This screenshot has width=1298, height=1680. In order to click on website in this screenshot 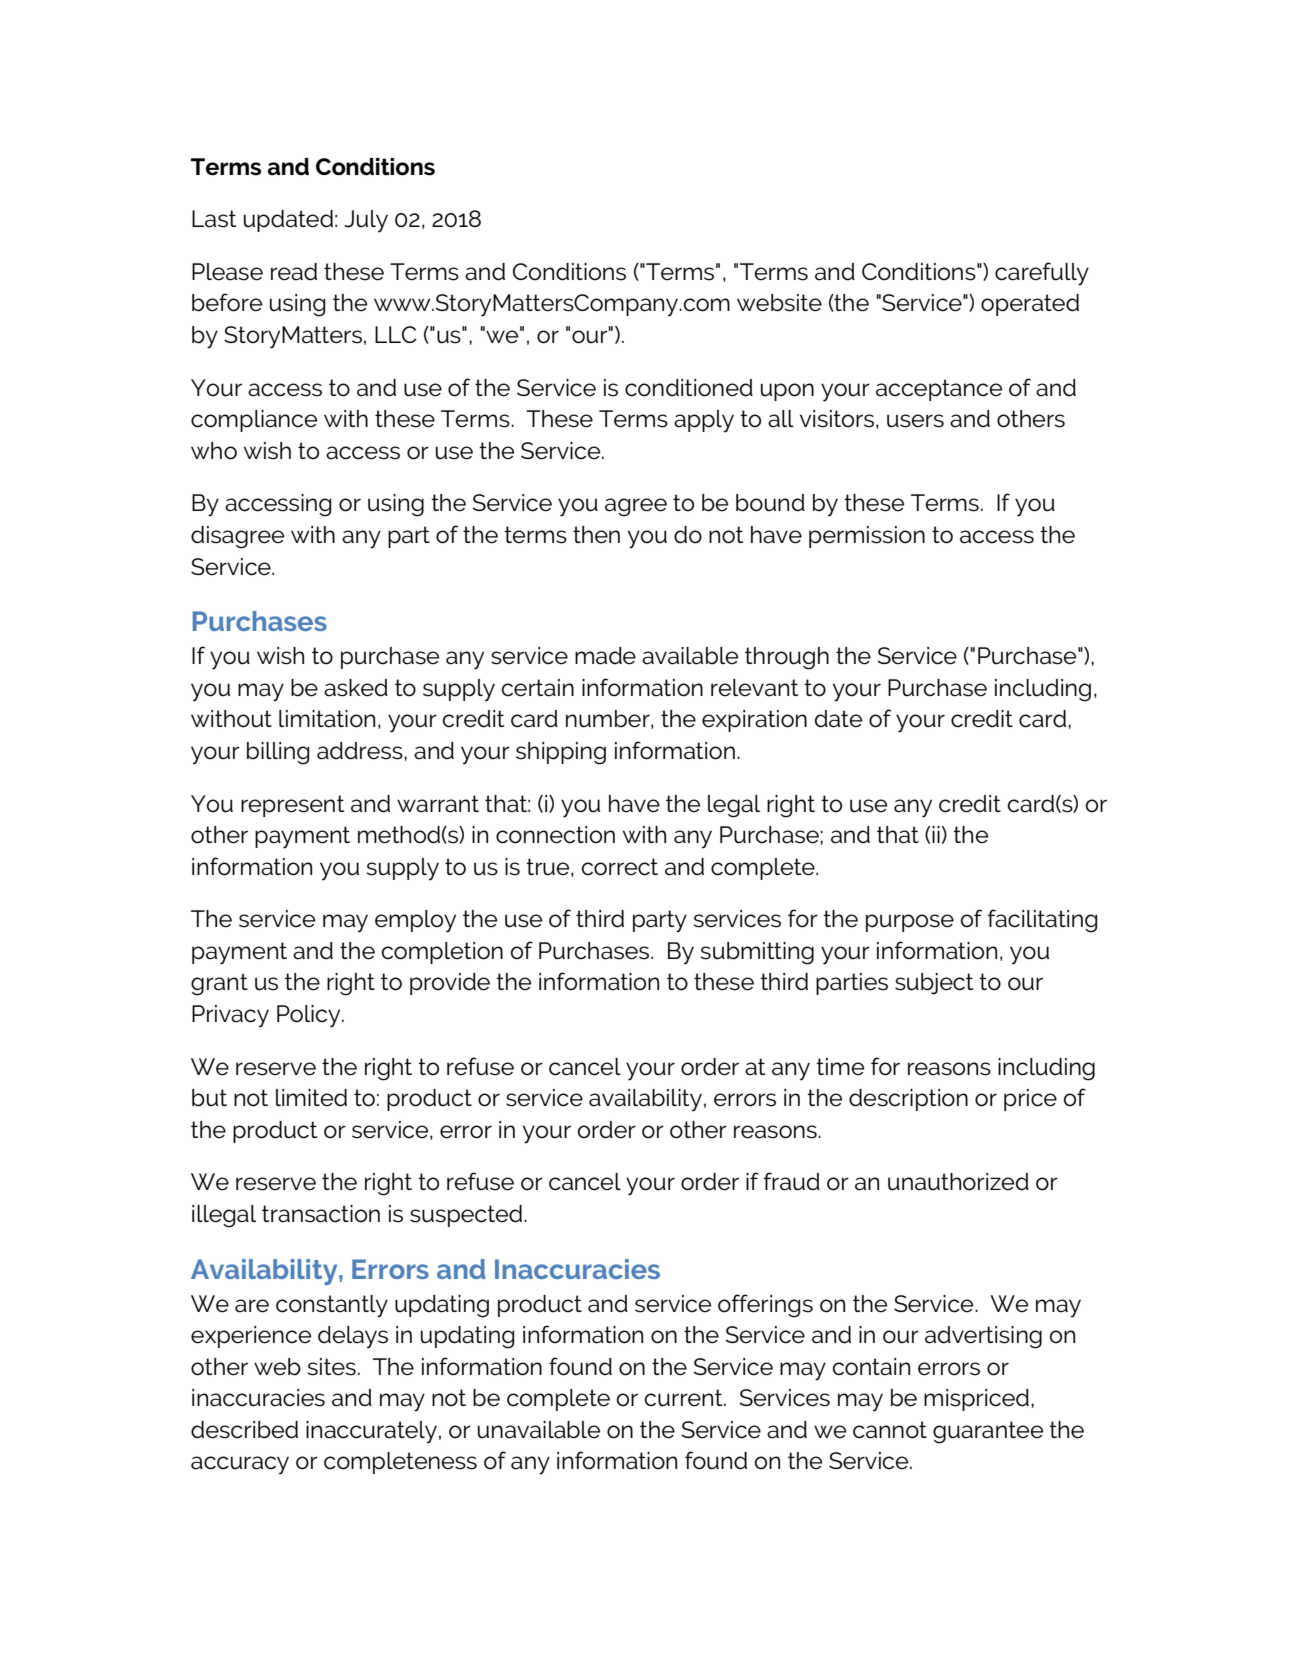, I will do `click(779, 303)`.
